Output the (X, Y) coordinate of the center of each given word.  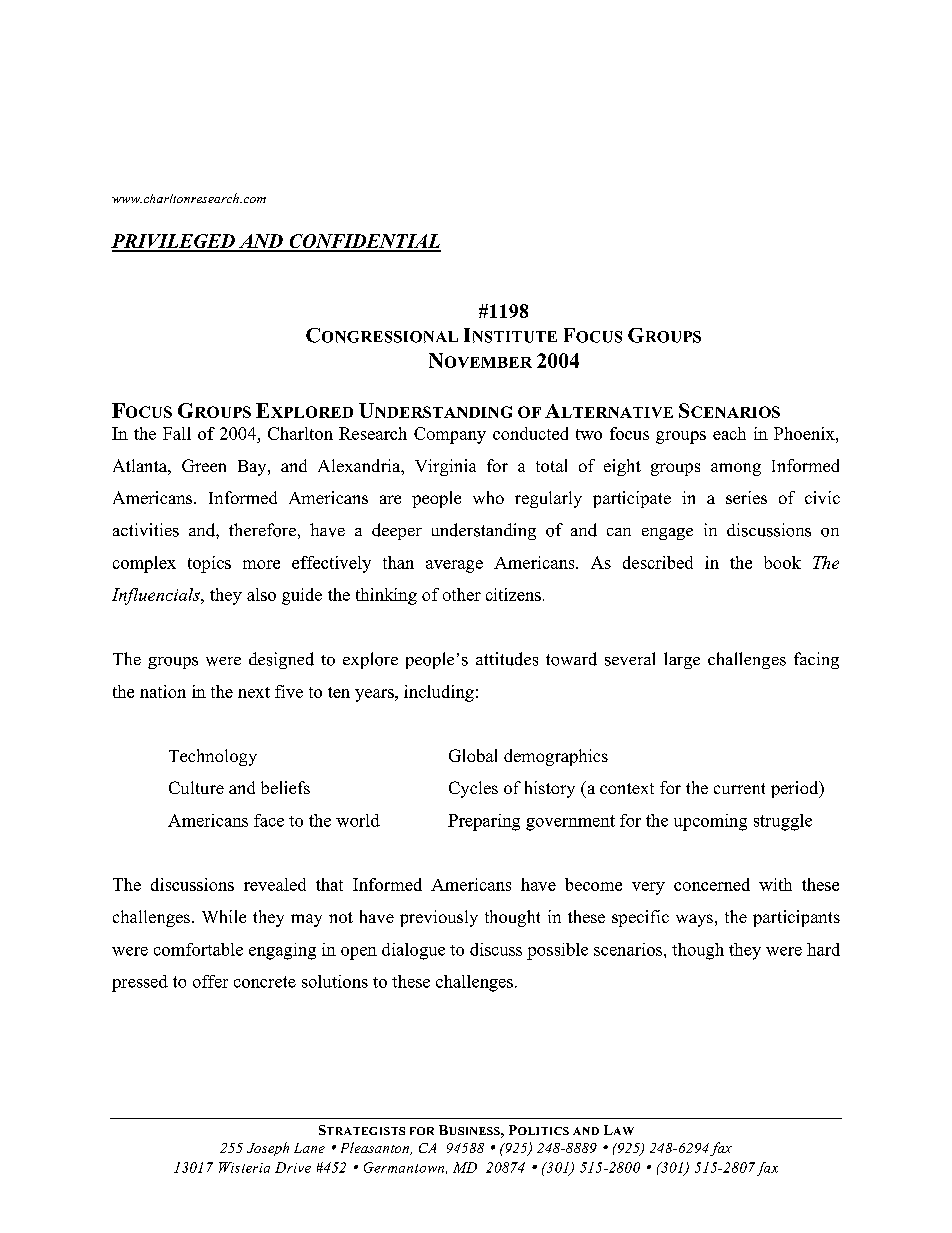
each (729, 433)
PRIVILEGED (174, 242)
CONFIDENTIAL (364, 242)
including (439, 693)
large (682, 660)
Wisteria (244, 1167)
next (254, 692)
